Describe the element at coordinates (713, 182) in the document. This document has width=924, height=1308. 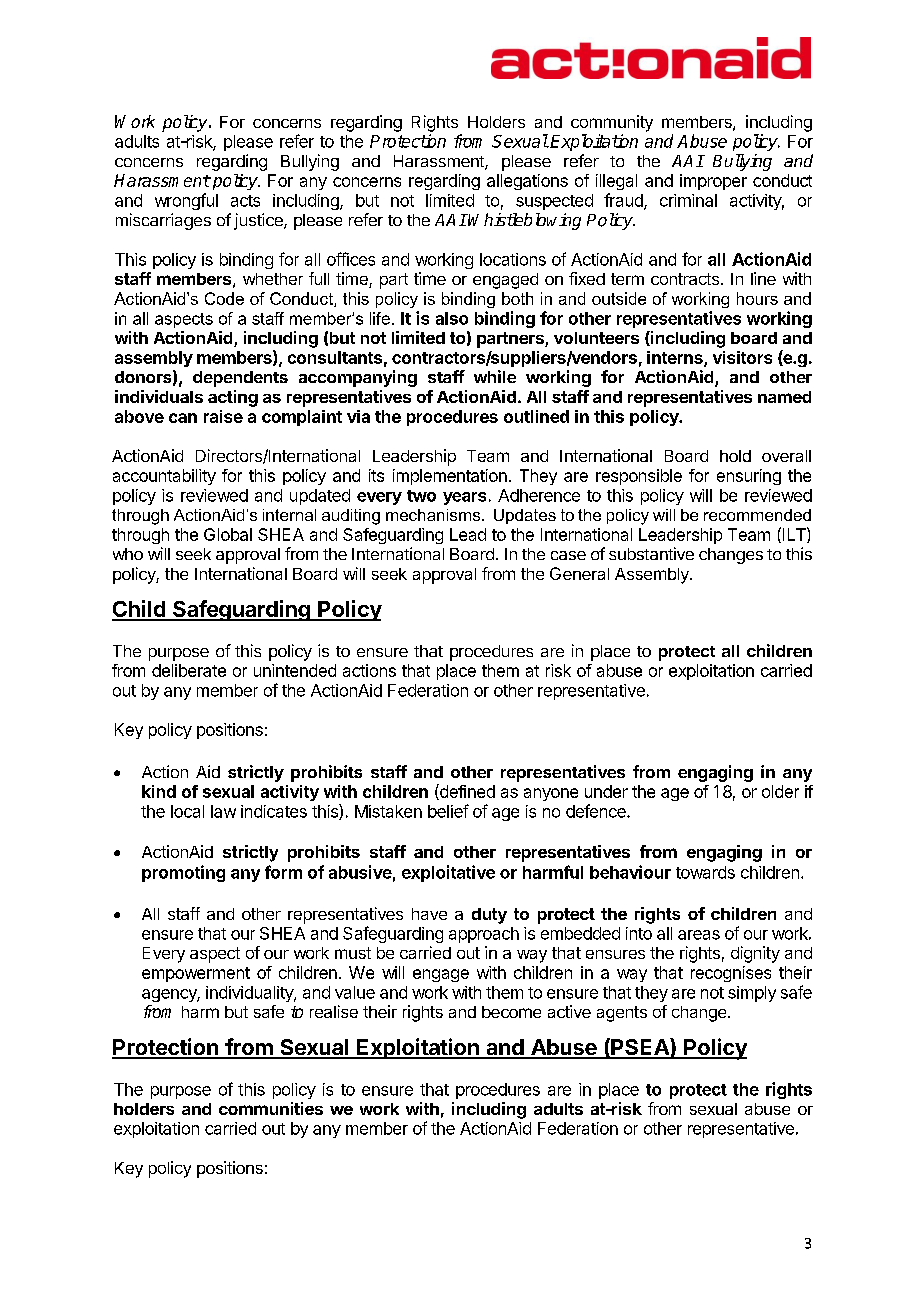
I see `improper` at that location.
